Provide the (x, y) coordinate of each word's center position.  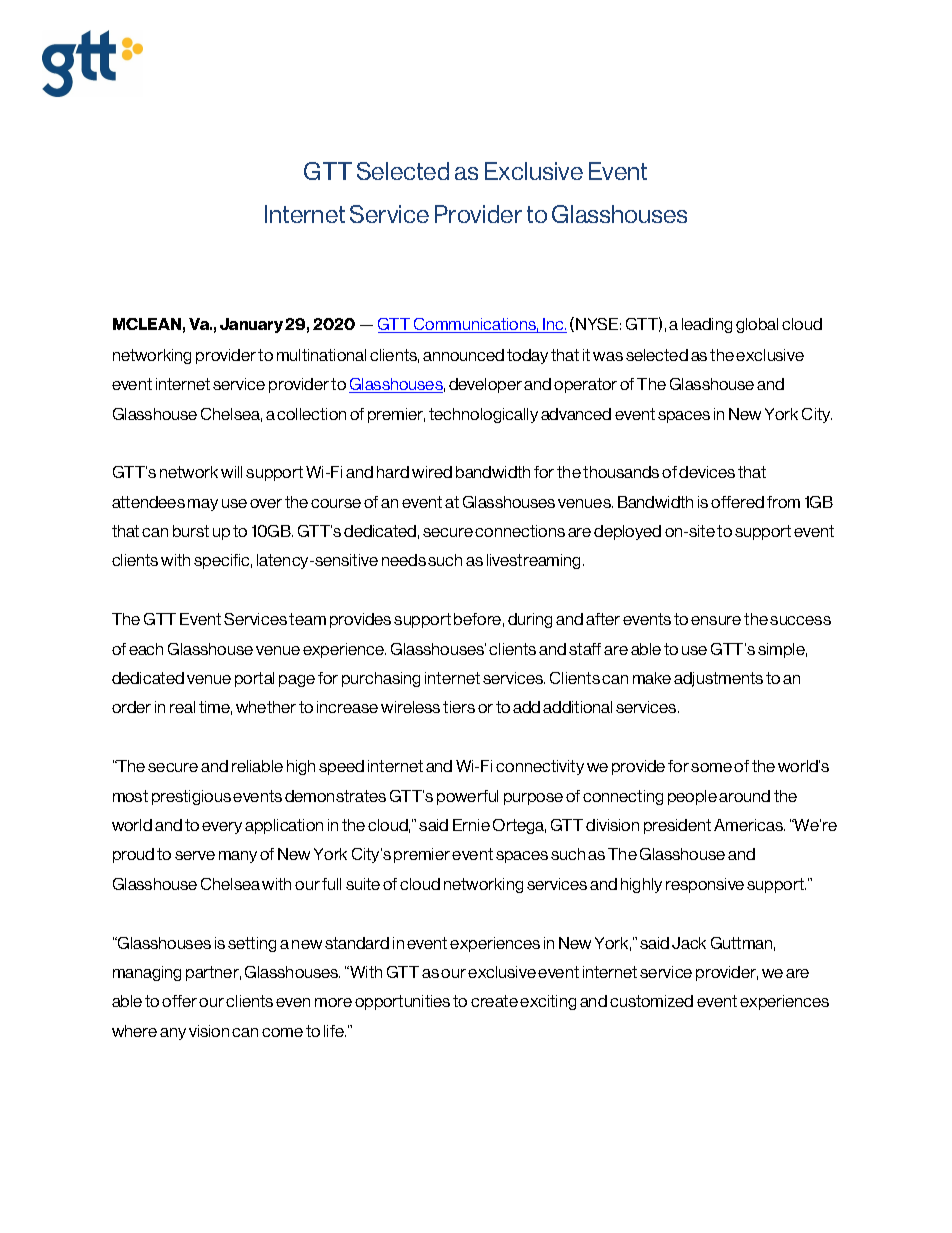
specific (223, 561)
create (494, 1001)
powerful (467, 797)
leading (707, 325)
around (744, 796)
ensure (716, 620)
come (282, 1032)
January (251, 325)
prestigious (191, 797)
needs (404, 560)
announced (463, 355)
